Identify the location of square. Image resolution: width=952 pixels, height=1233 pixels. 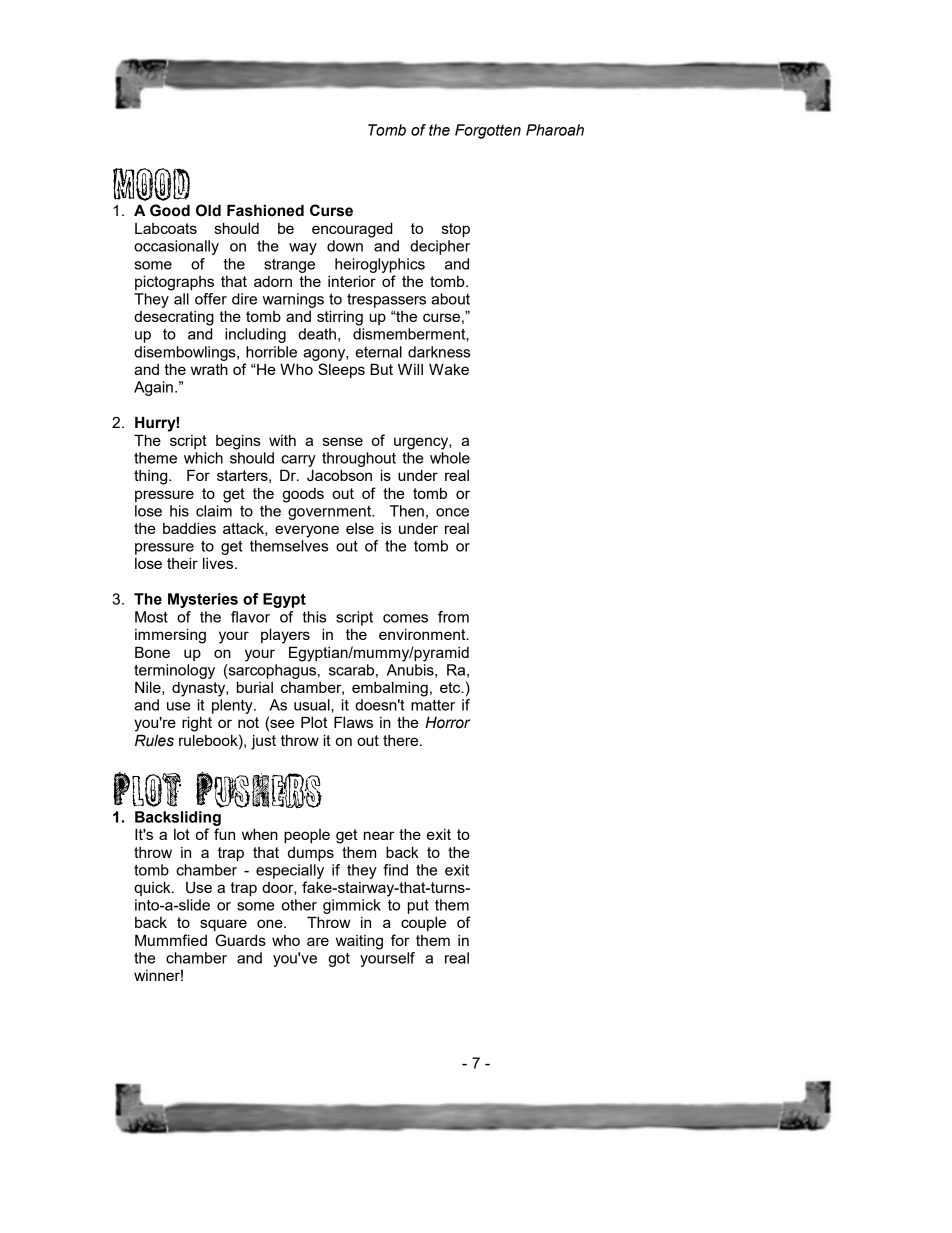
(223, 925).
